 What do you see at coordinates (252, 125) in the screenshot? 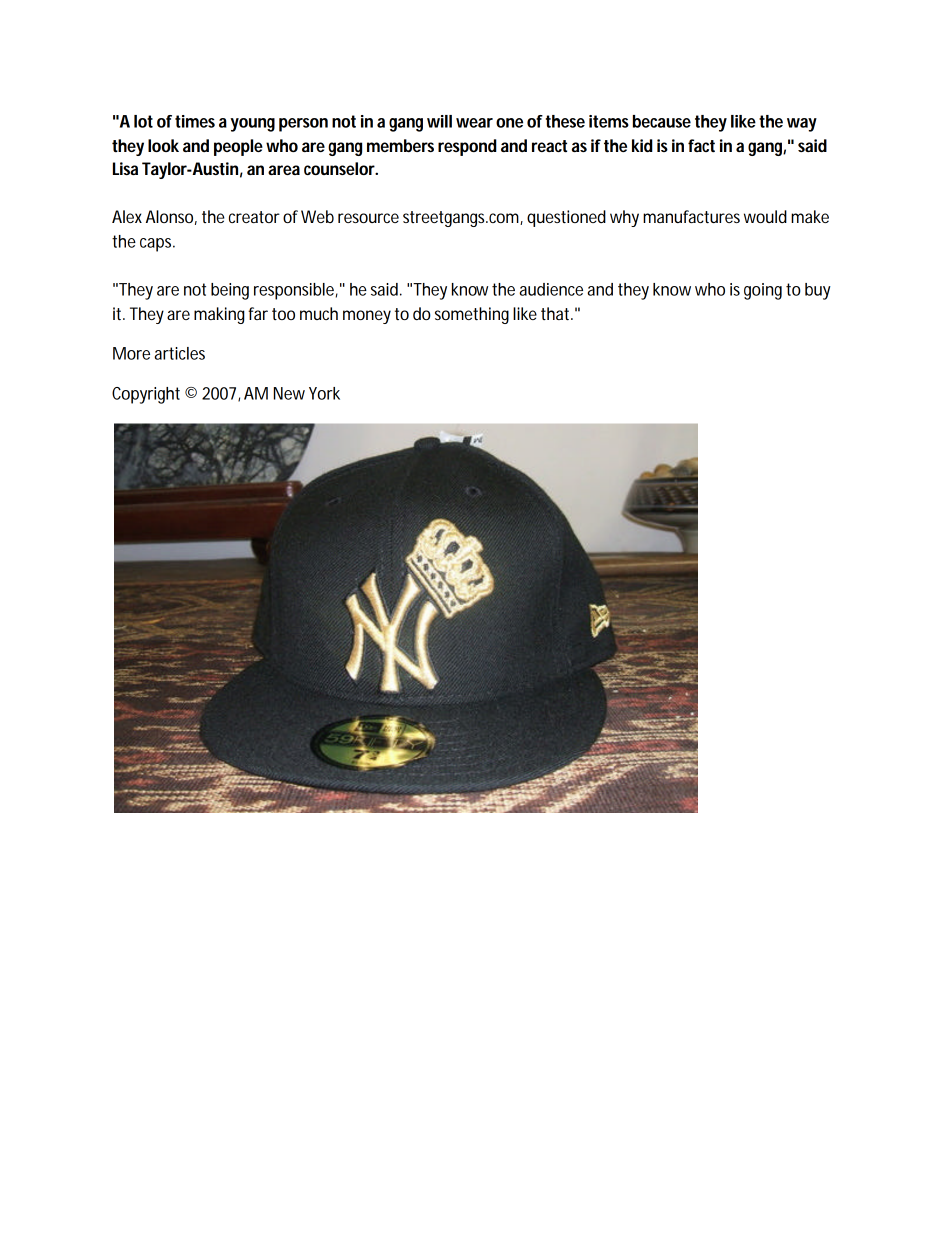
I see `young` at bounding box center [252, 125].
